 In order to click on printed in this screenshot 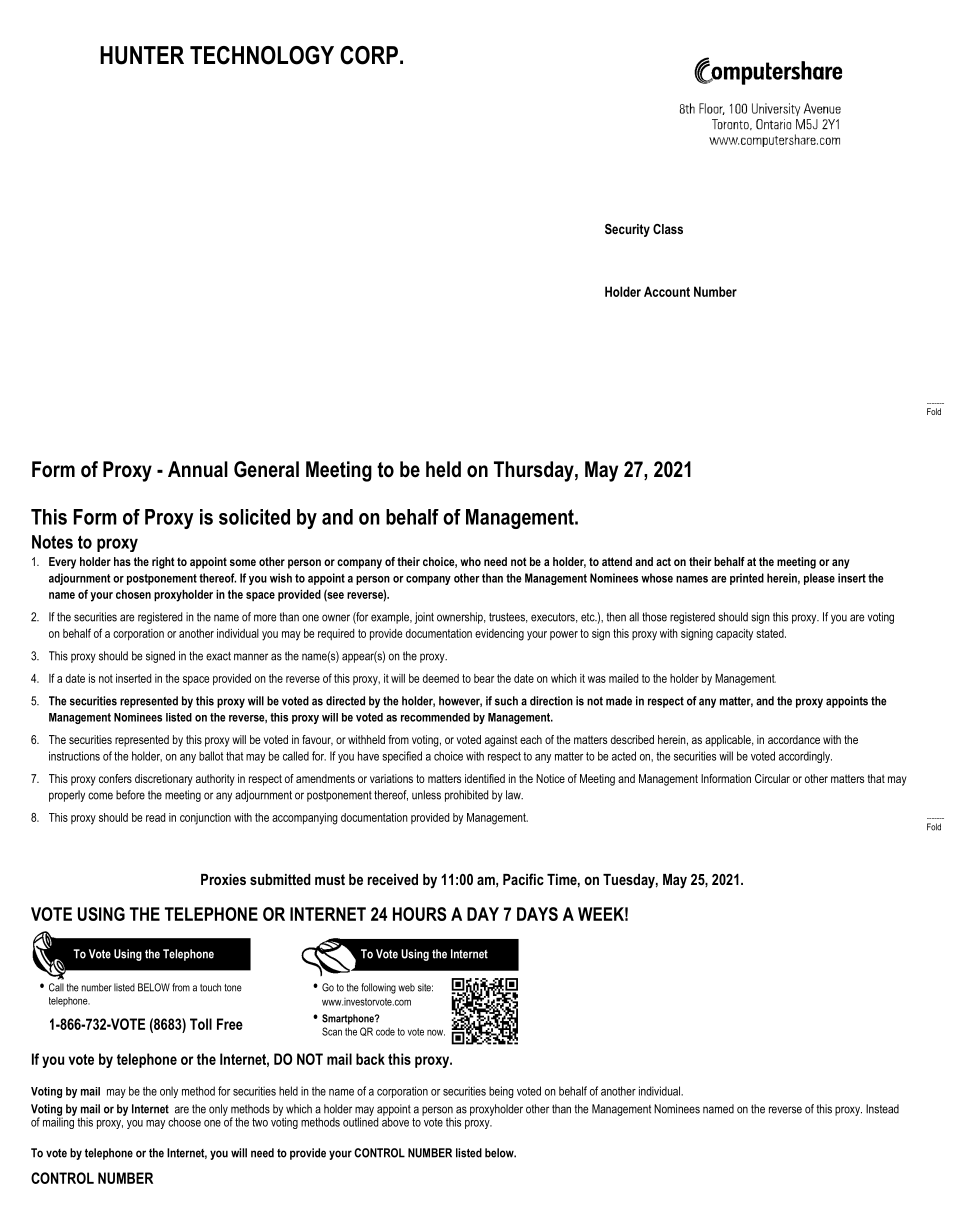, I will do `click(747, 579)`.
